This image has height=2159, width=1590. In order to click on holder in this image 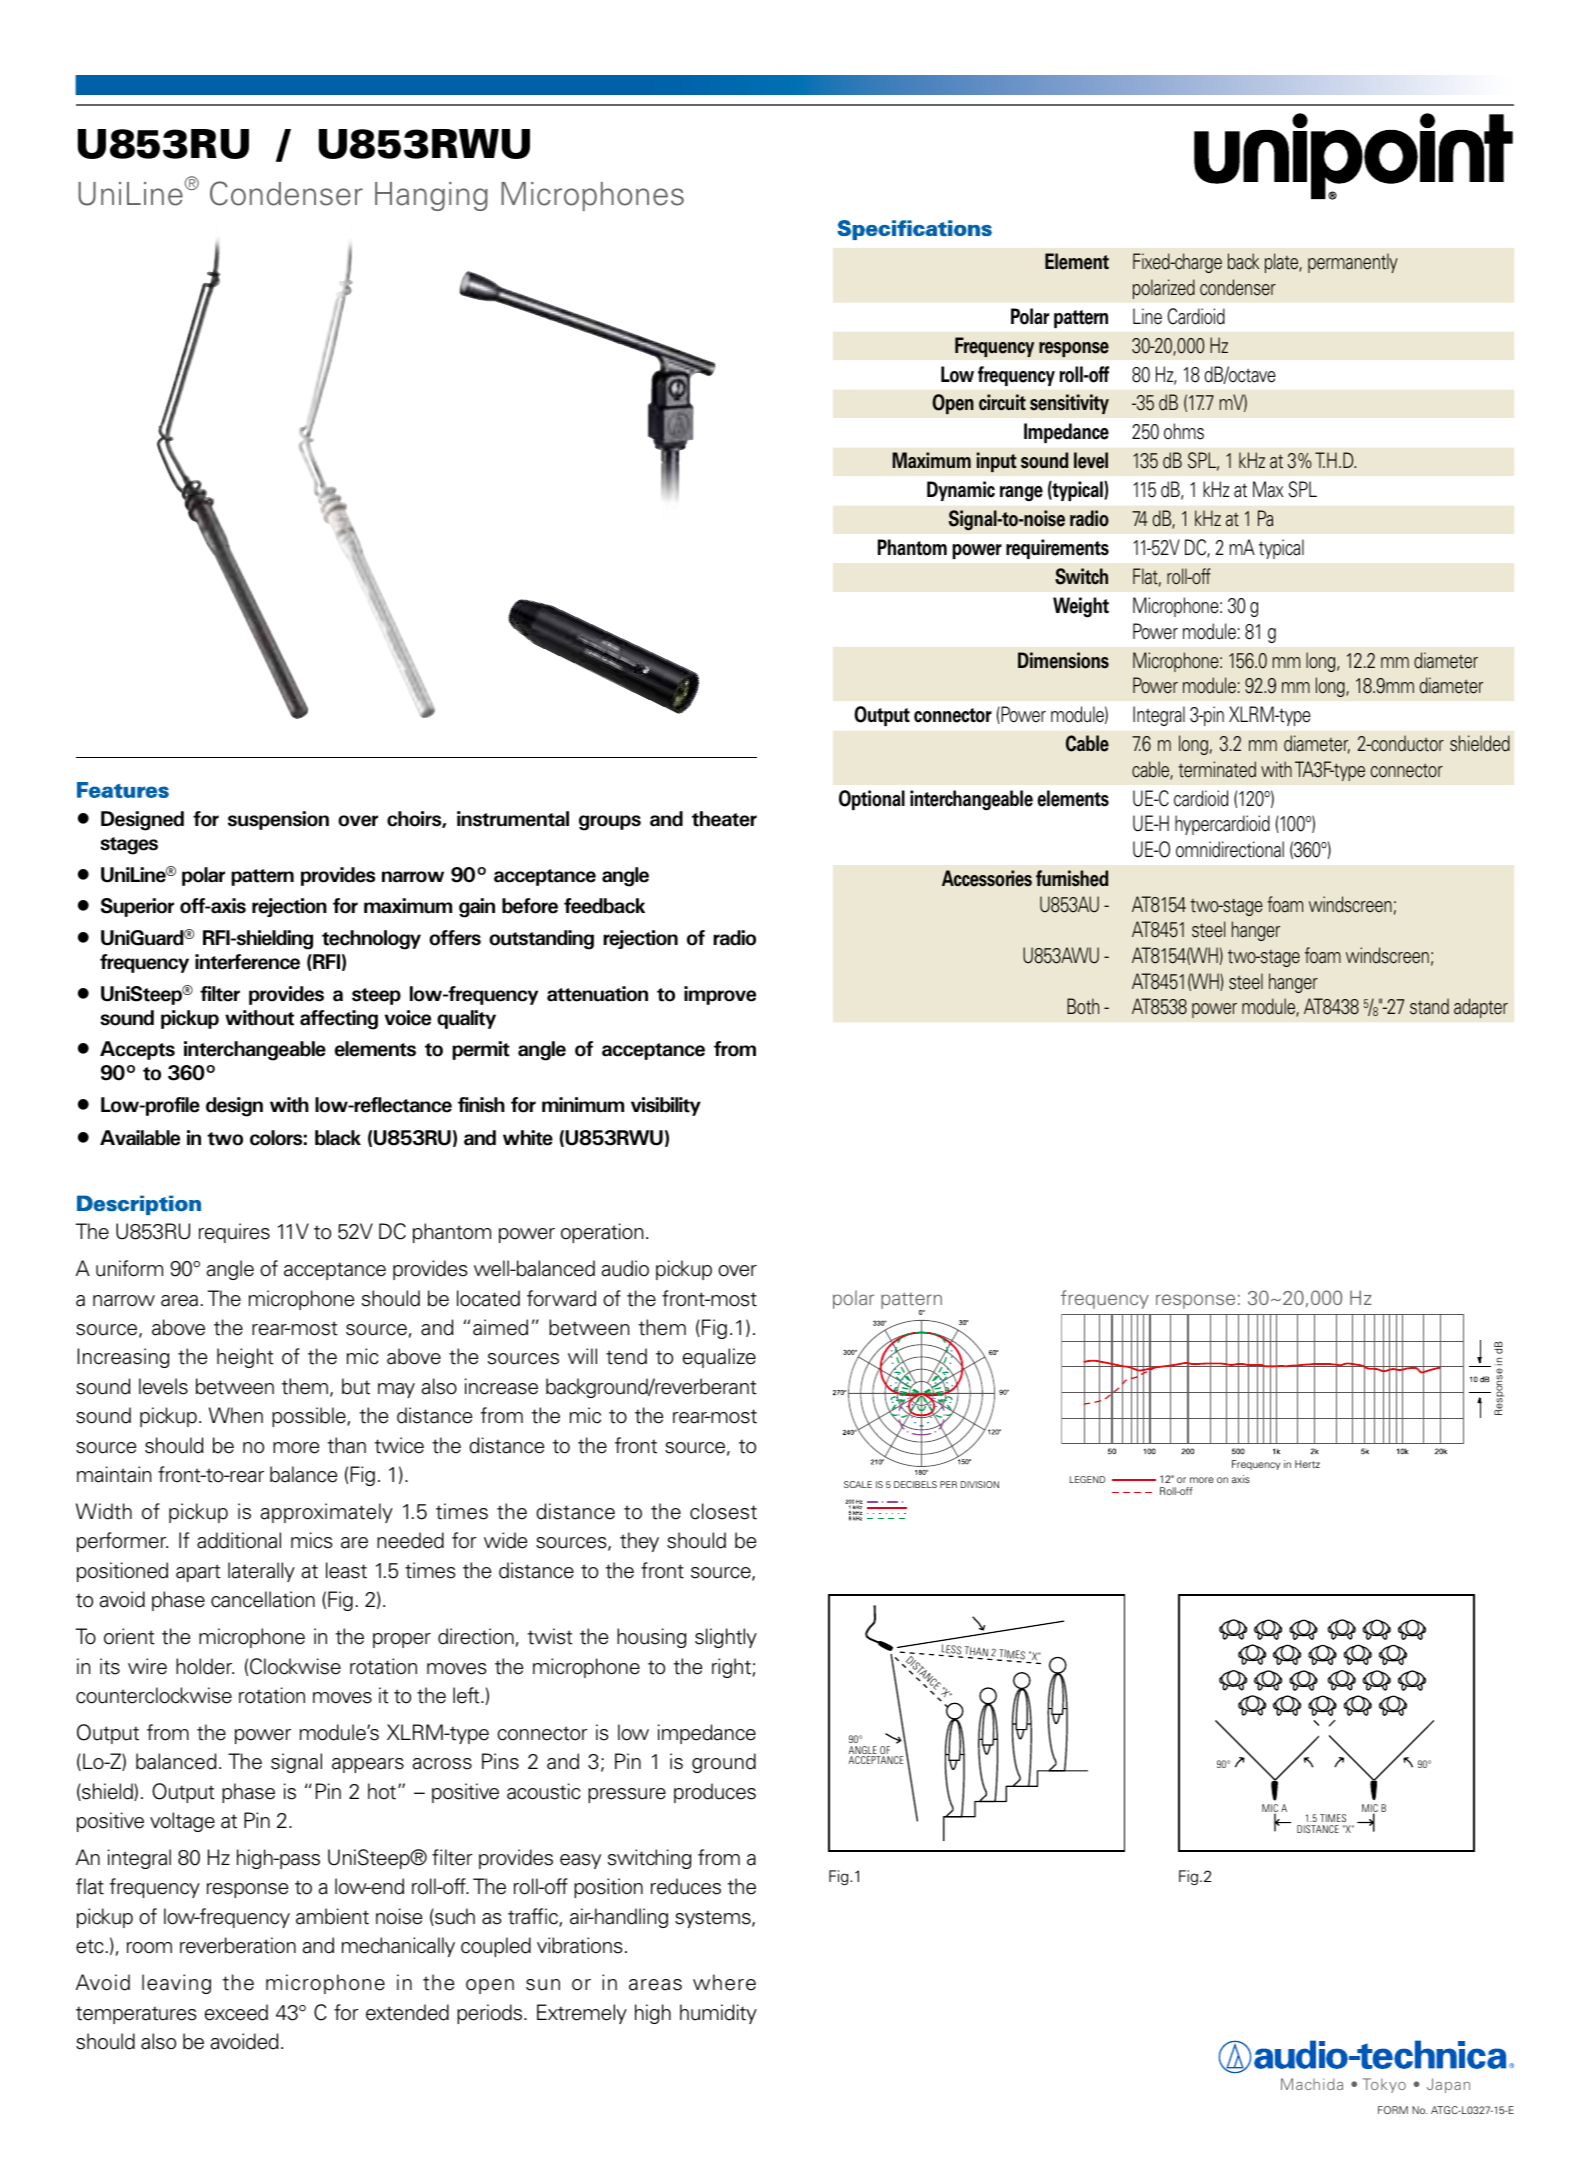, I will do `click(205, 1666)`.
